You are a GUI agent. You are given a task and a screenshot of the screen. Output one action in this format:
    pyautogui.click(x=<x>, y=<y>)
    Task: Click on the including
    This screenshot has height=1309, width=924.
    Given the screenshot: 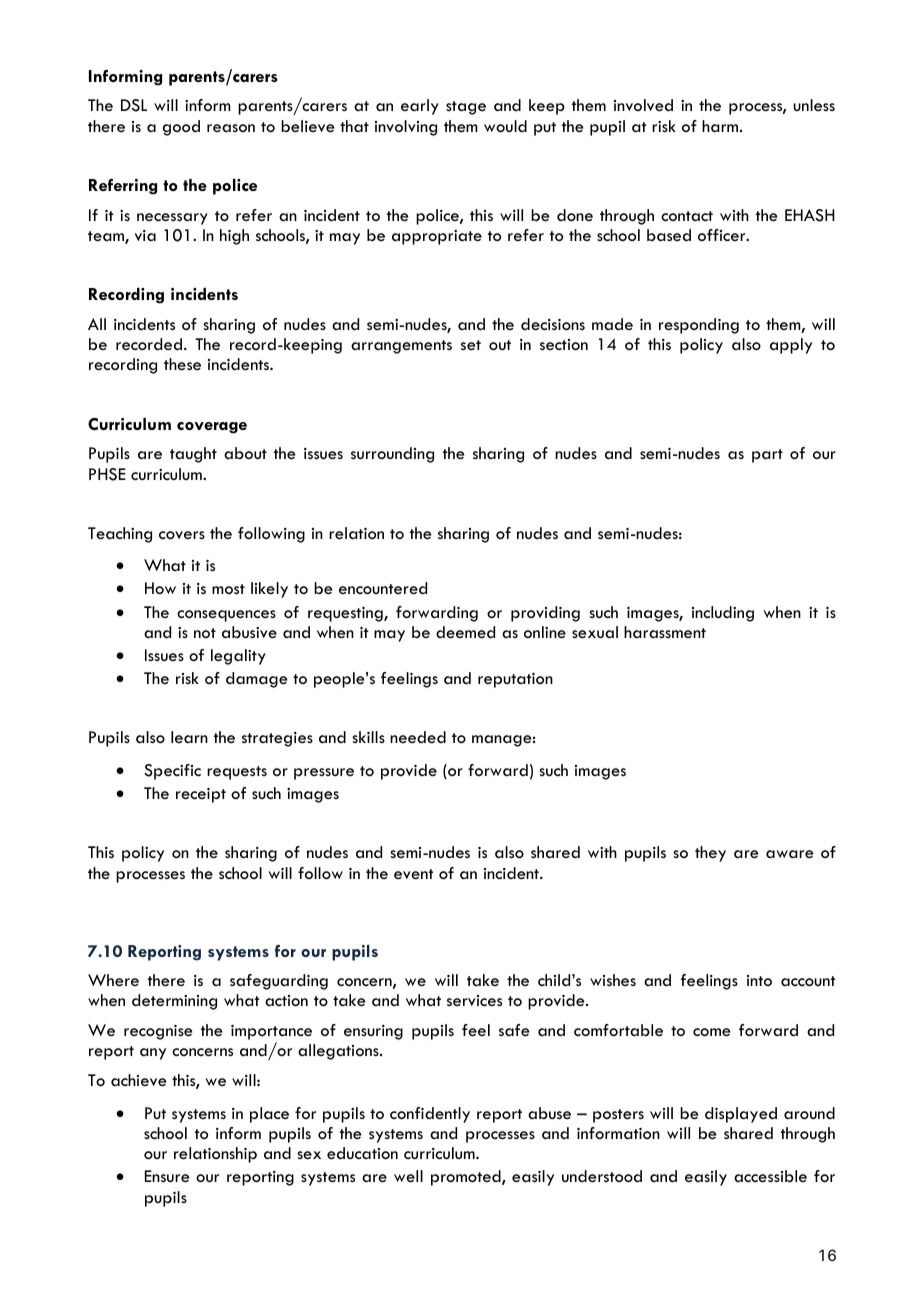 What is the action you would take?
    pyautogui.click(x=723, y=614)
